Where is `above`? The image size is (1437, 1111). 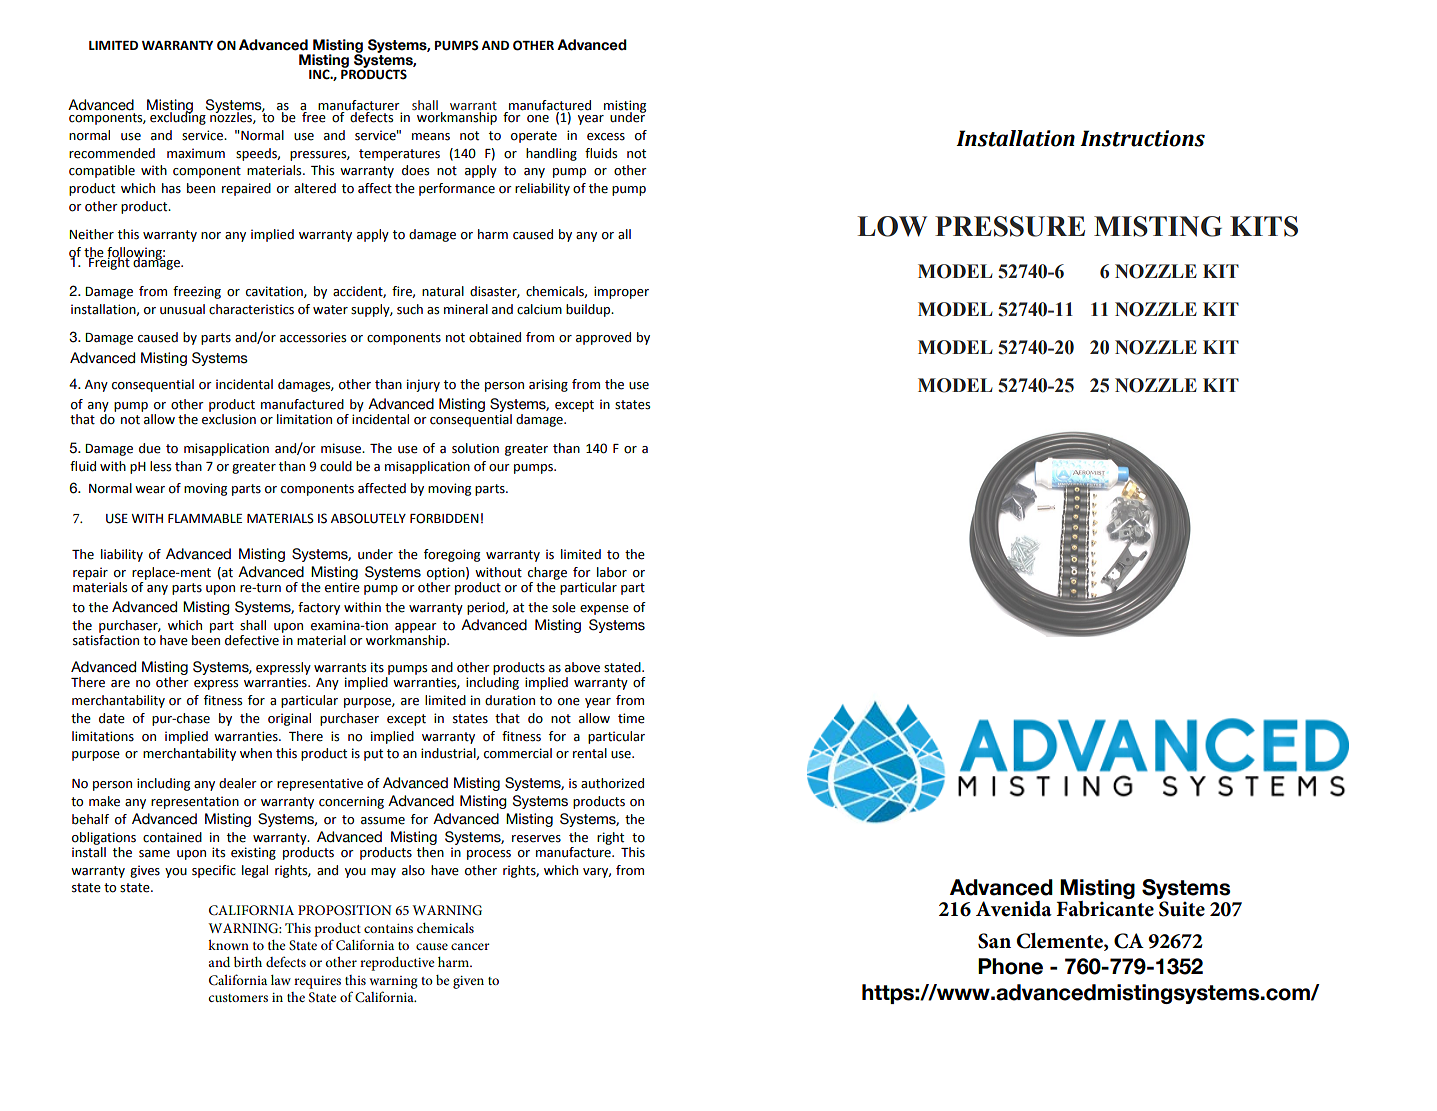
above is located at coordinates (582, 667).
